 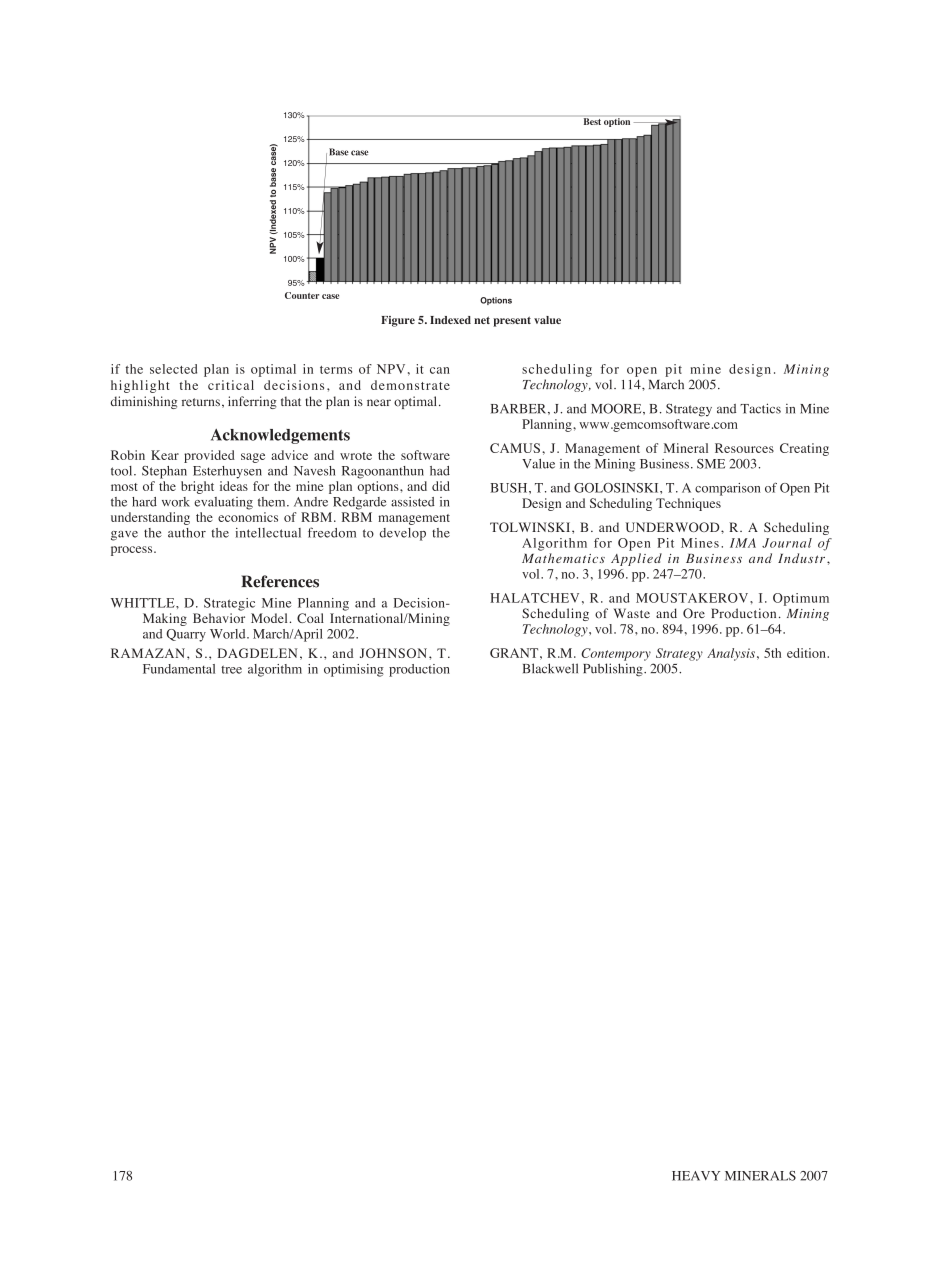 I want to click on Blackwell, so click(x=550, y=668).
